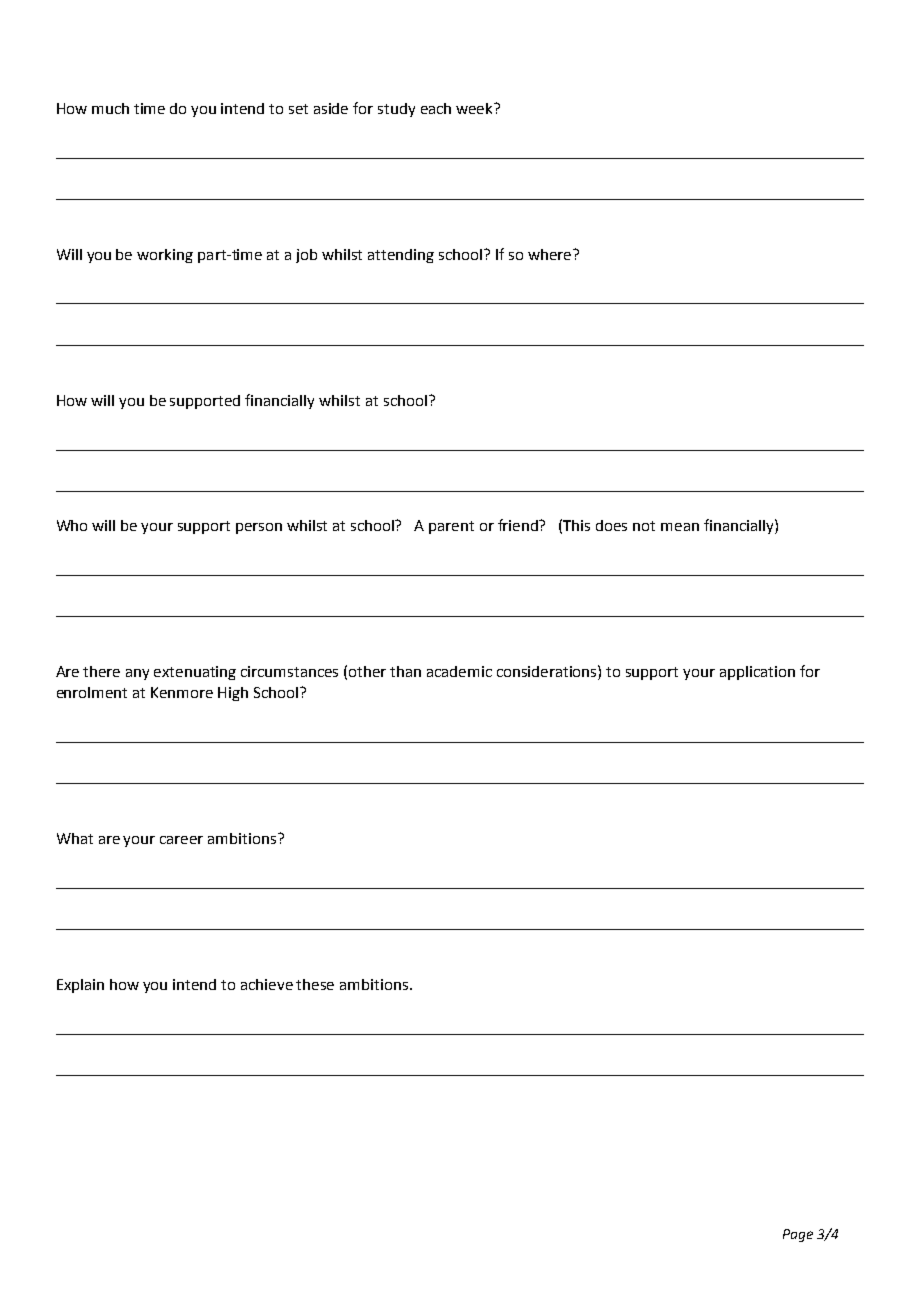  Describe the element at coordinates (110, 108) in the document. I see `much` at that location.
